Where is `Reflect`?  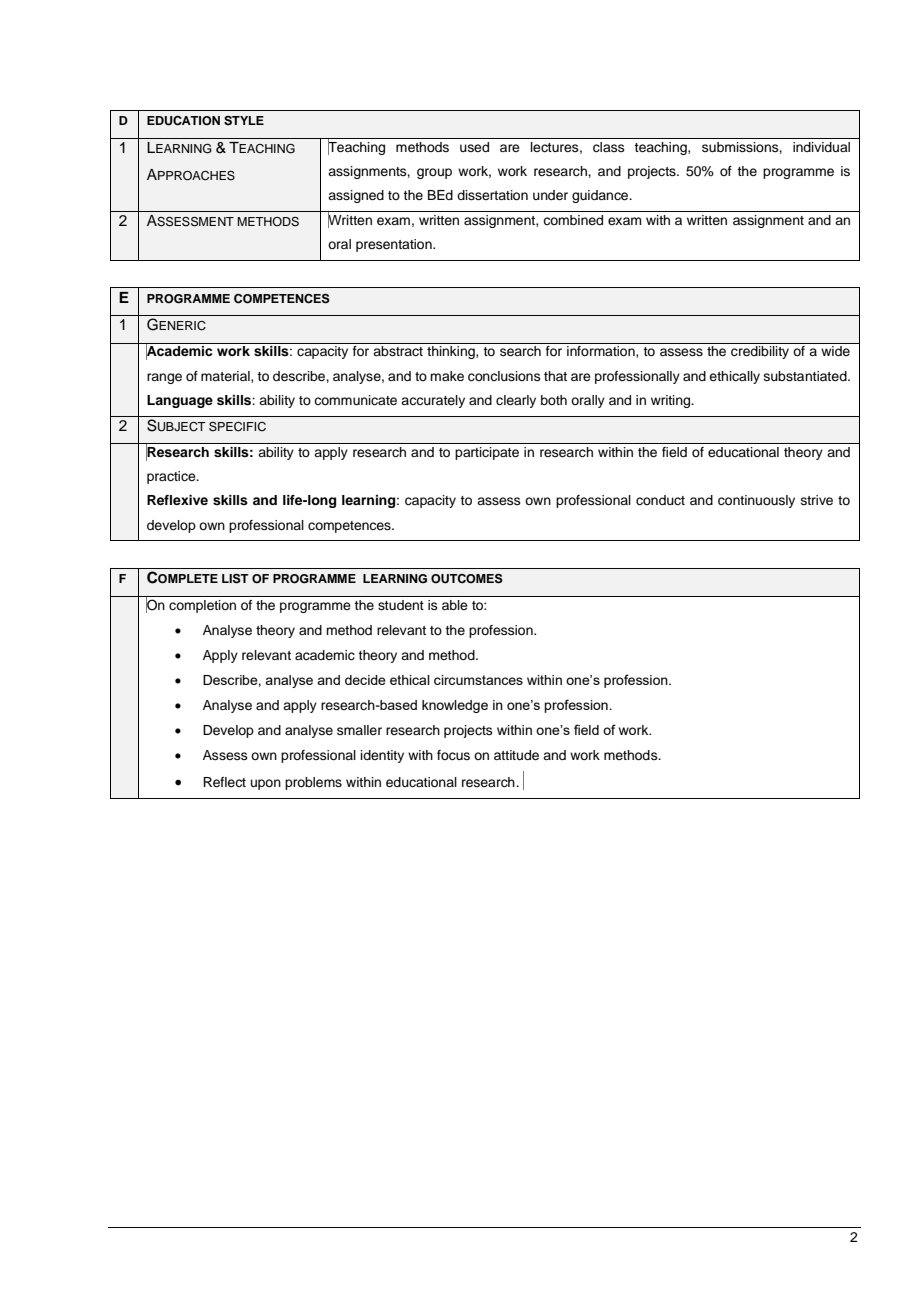 Reflect is located at coordinates (224, 782).
